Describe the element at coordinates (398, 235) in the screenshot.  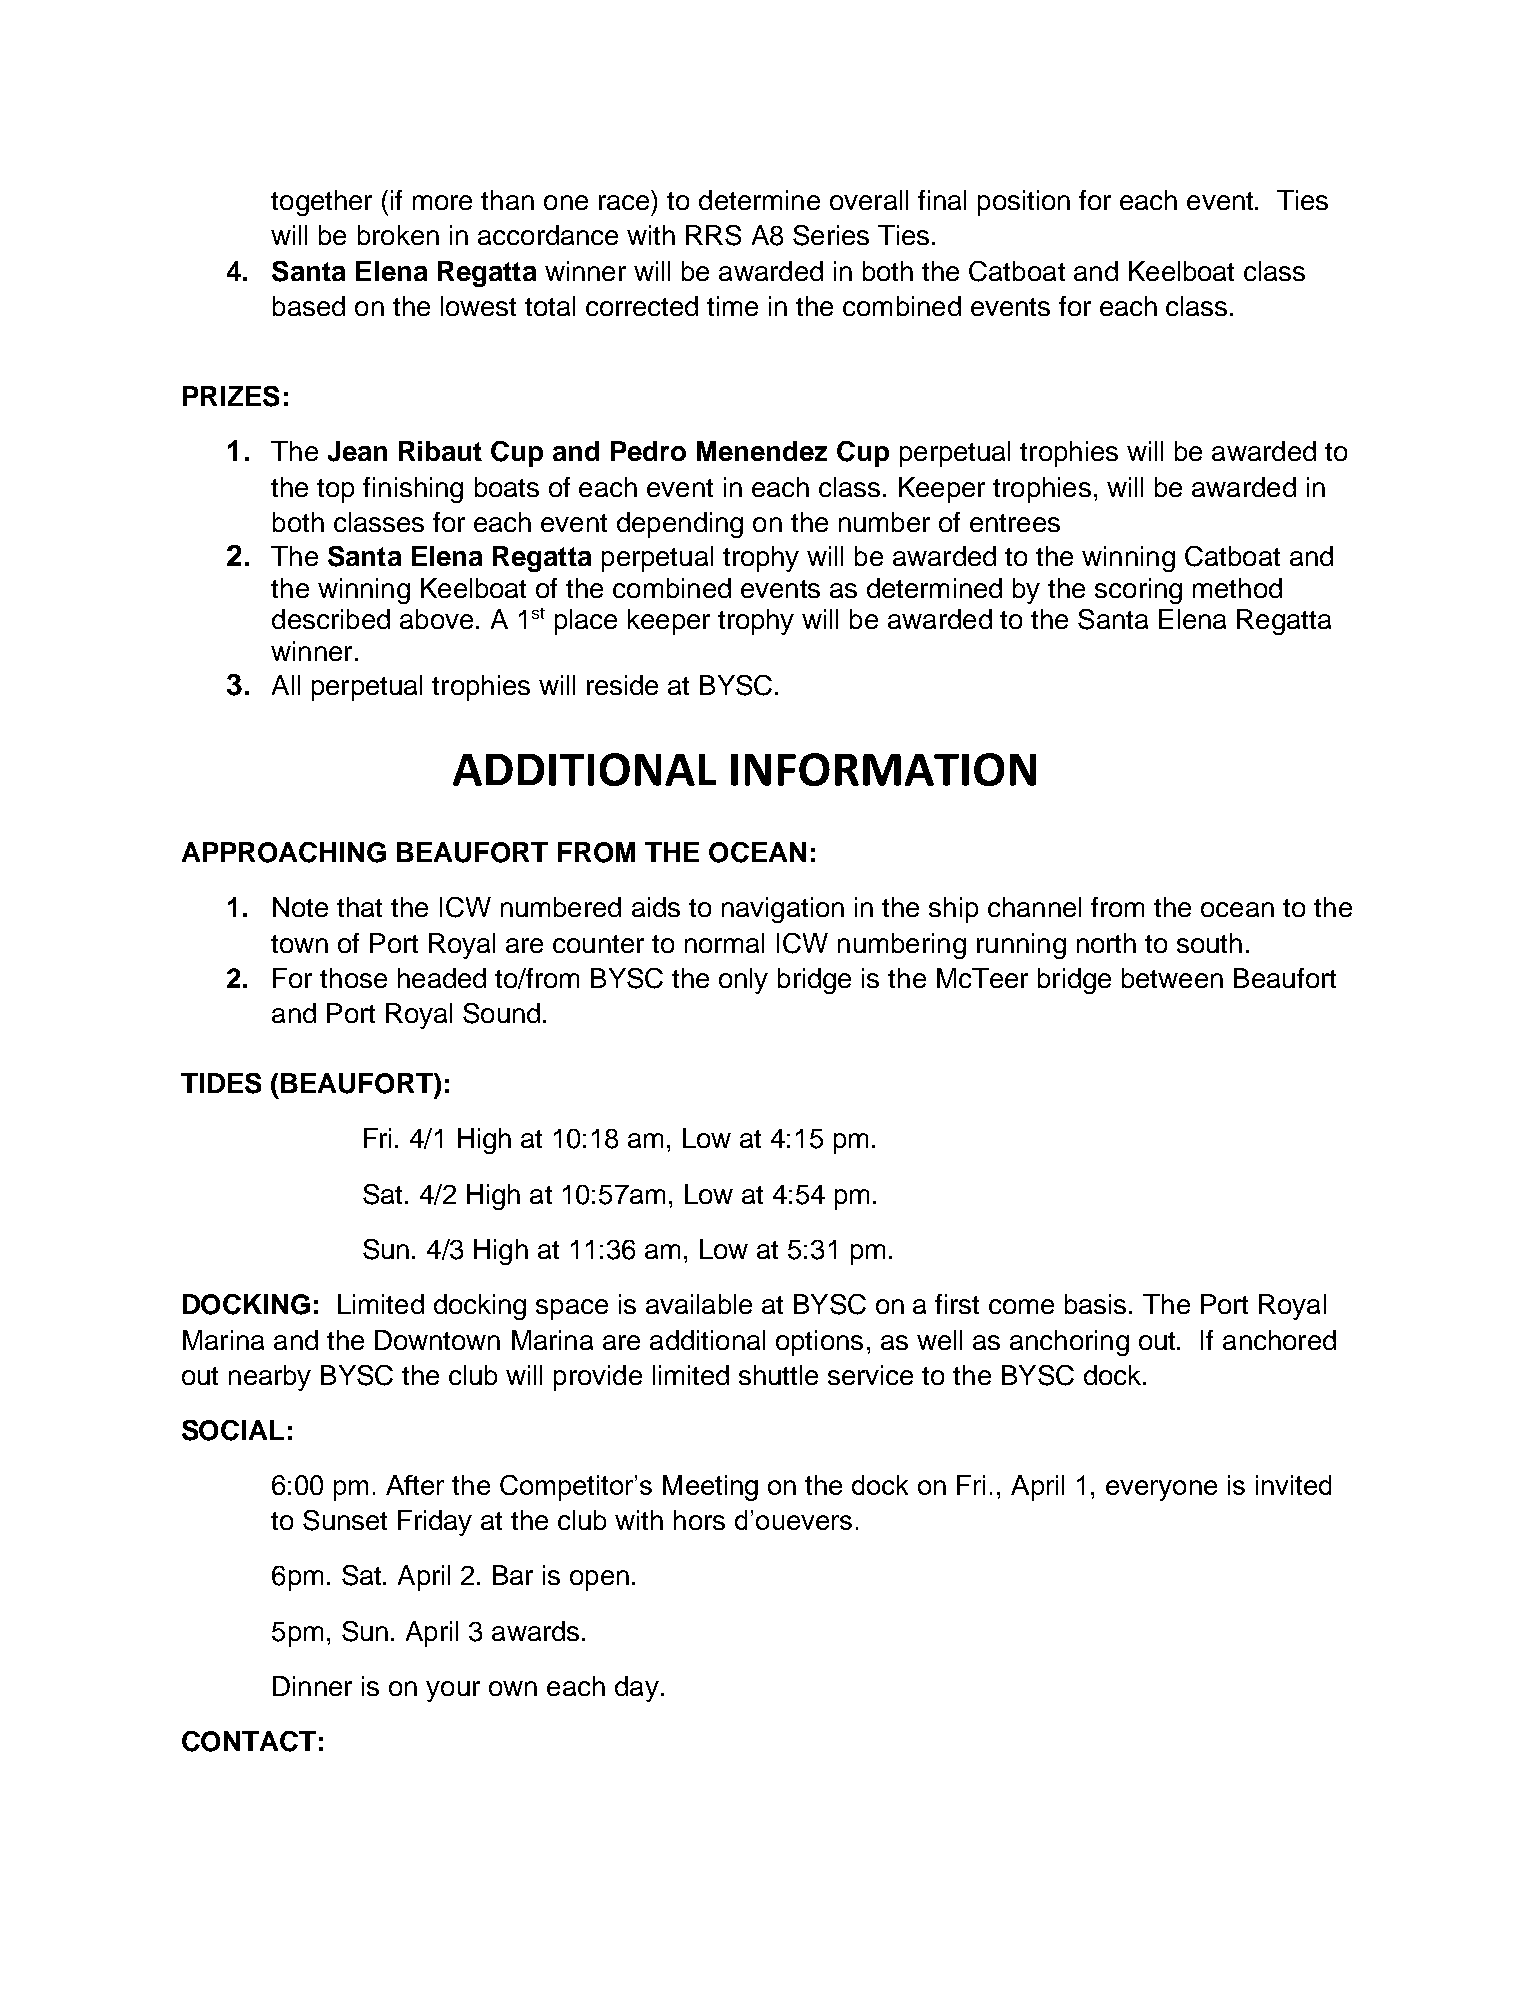
I see `broken` at that location.
